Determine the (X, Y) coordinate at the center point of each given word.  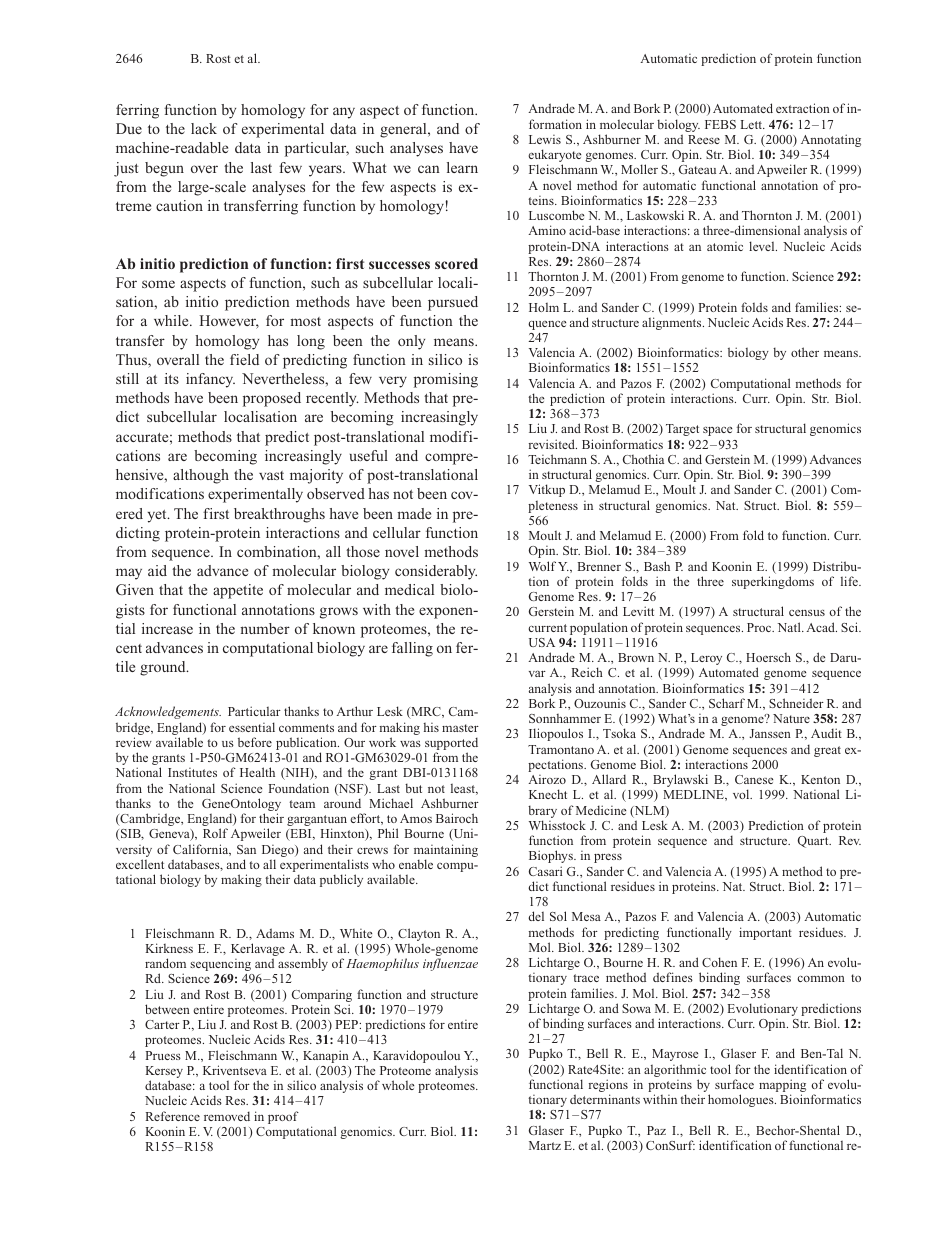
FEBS (720, 124)
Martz (545, 1145)
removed (227, 1116)
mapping (782, 1087)
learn (462, 167)
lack (204, 128)
